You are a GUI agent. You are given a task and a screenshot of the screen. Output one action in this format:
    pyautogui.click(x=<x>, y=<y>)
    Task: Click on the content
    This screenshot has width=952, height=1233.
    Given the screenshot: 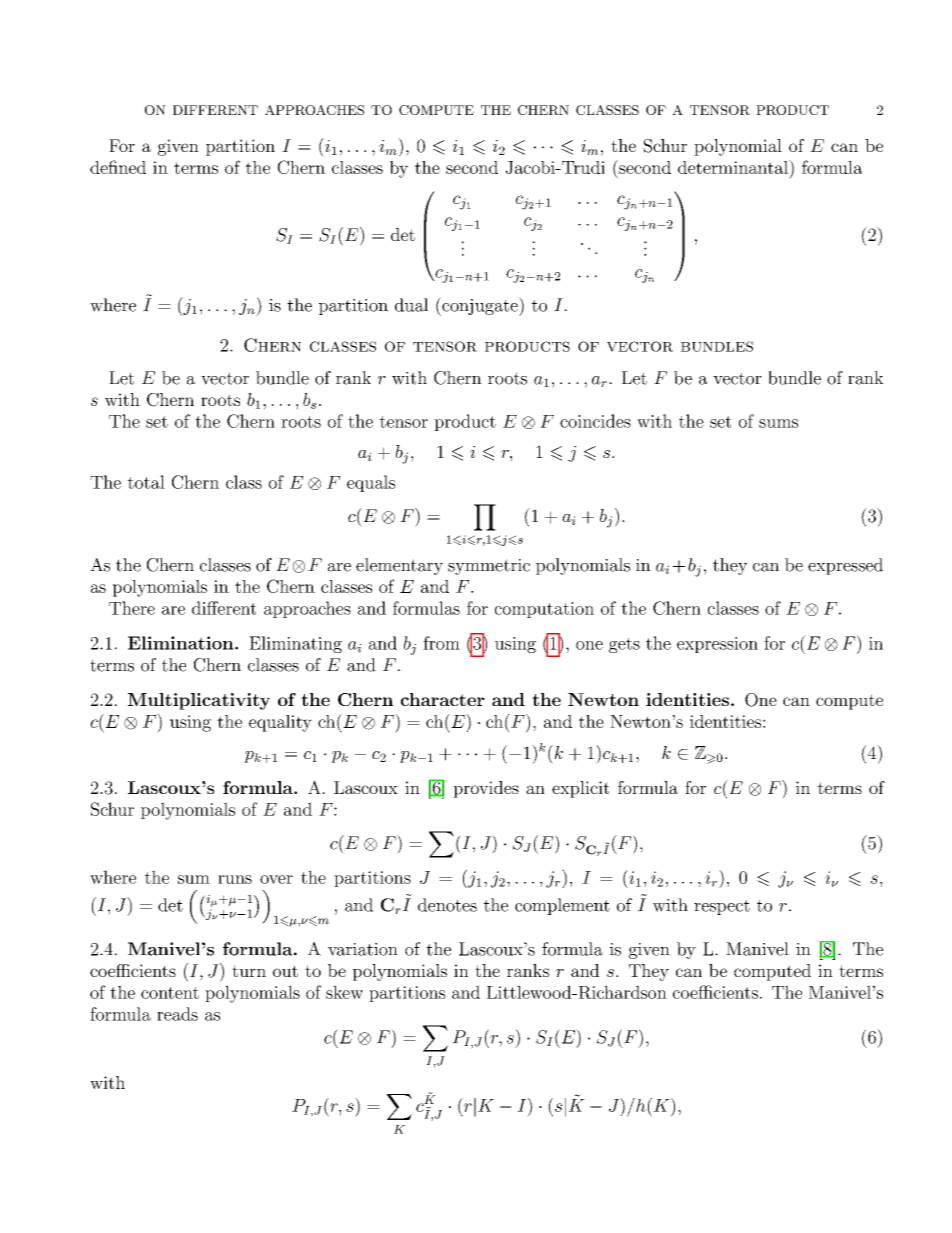 What is the action you would take?
    pyautogui.click(x=170, y=993)
